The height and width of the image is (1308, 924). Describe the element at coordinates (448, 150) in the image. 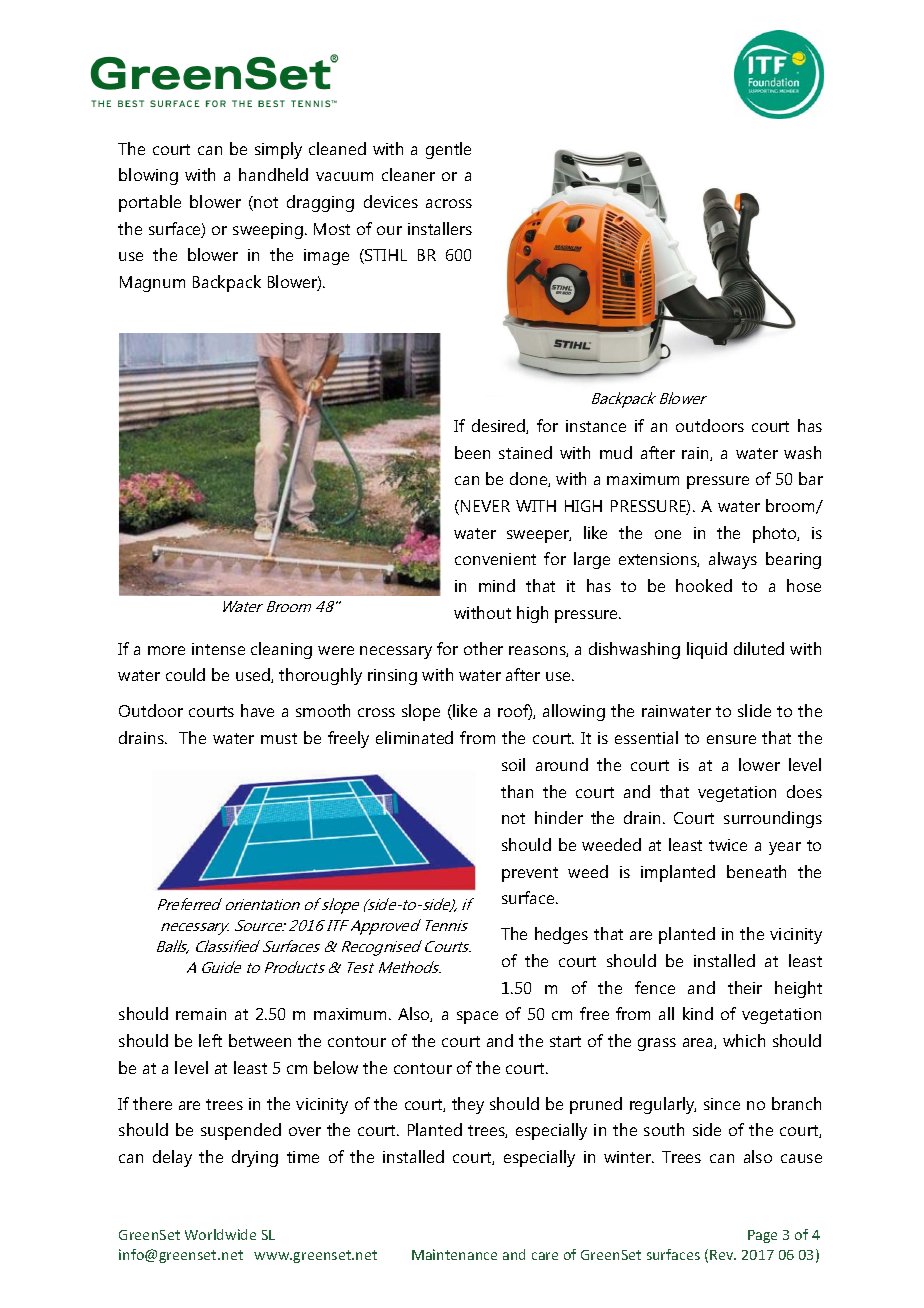

I see `gentle` at that location.
